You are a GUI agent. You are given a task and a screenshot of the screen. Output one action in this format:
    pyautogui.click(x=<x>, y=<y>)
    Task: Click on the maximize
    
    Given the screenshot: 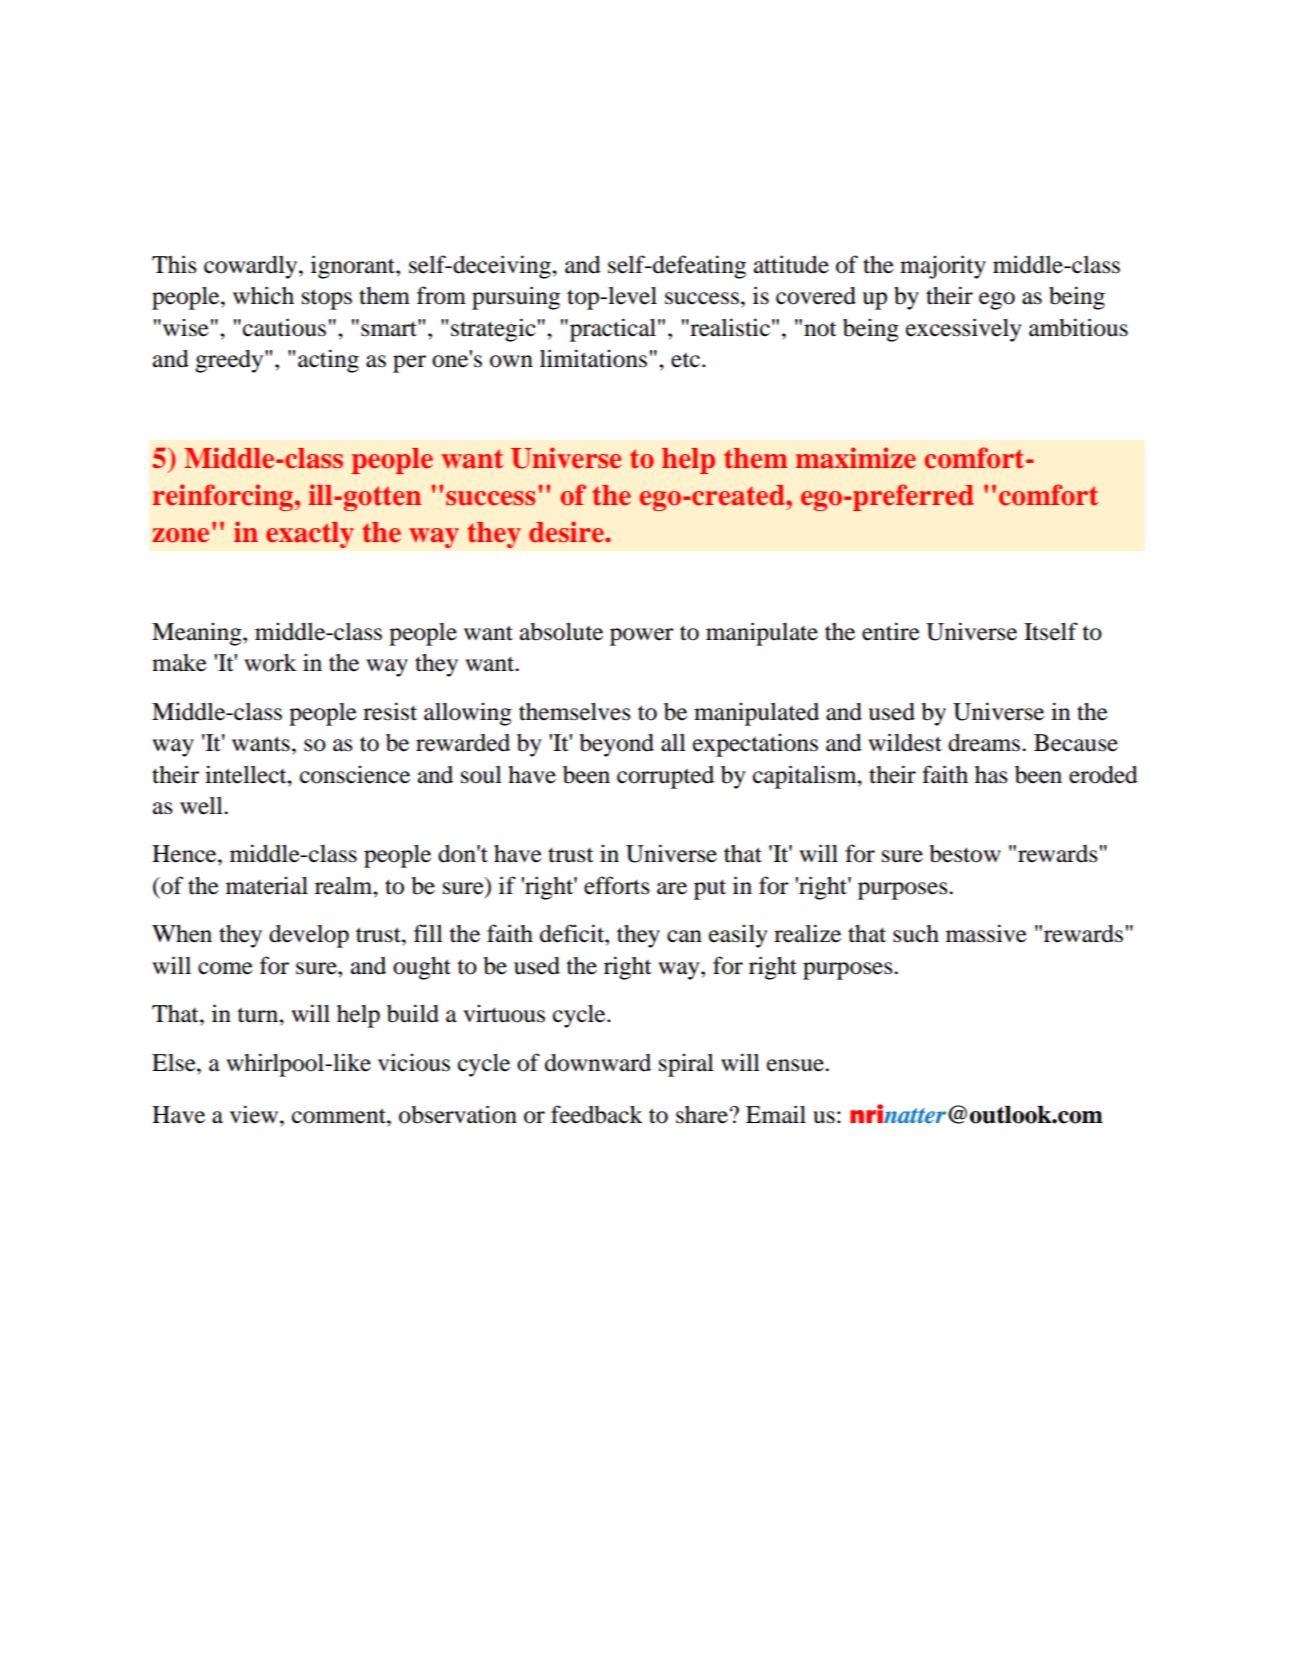 What is the action you would take?
    pyautogui.click(x=855, y=458)
